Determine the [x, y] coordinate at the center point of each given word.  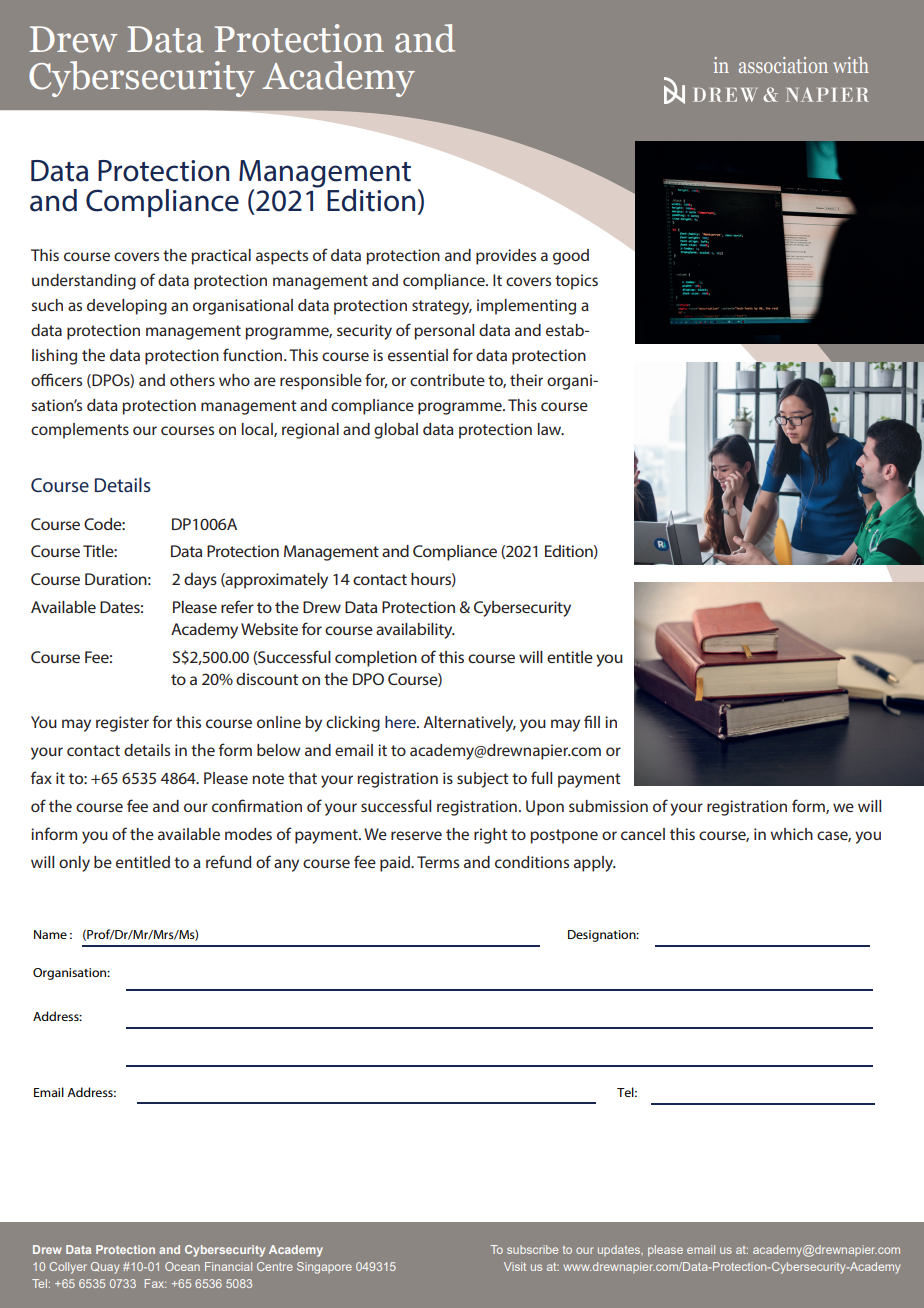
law [551, 429]
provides [506, 257]
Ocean [182, 1266]
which [791, 834]
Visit [515, 1266]
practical [221, 257]
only [74, 864]
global [396, 431]
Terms [438, 862]
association [783, 65]
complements [80, 431]
